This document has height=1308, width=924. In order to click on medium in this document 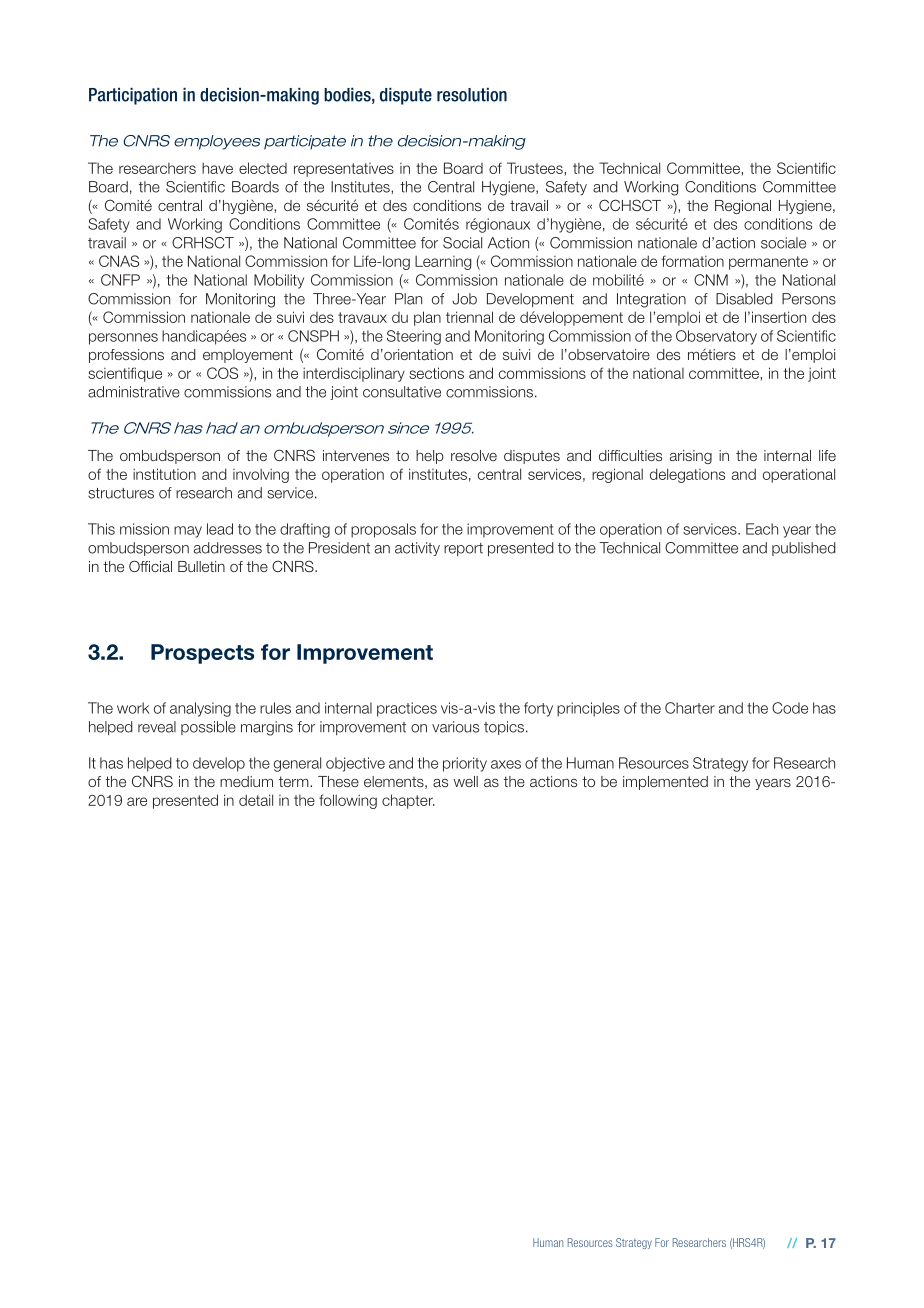, I will do `click(246, 781)`.
